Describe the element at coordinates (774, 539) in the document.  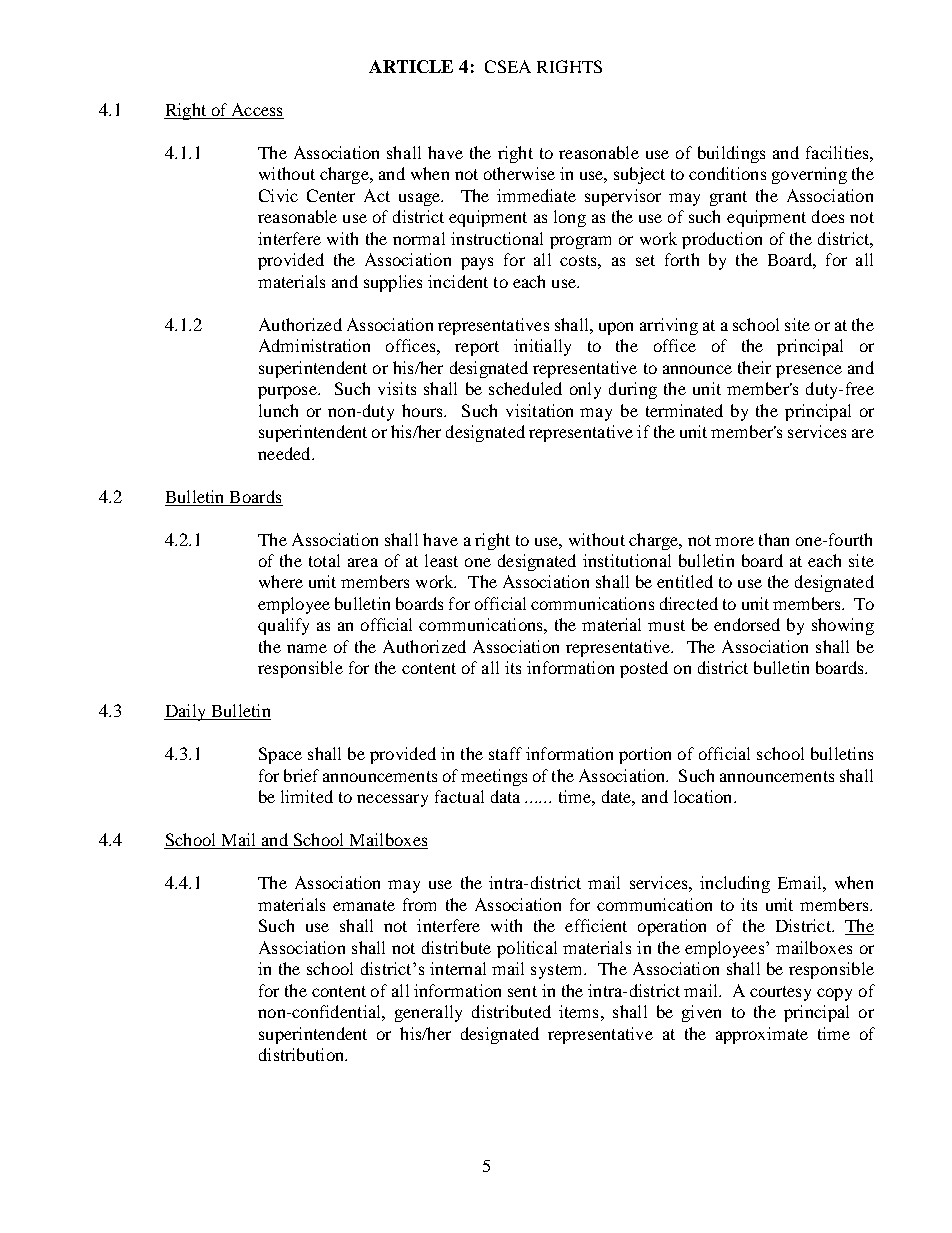
I see `than` at that location.
